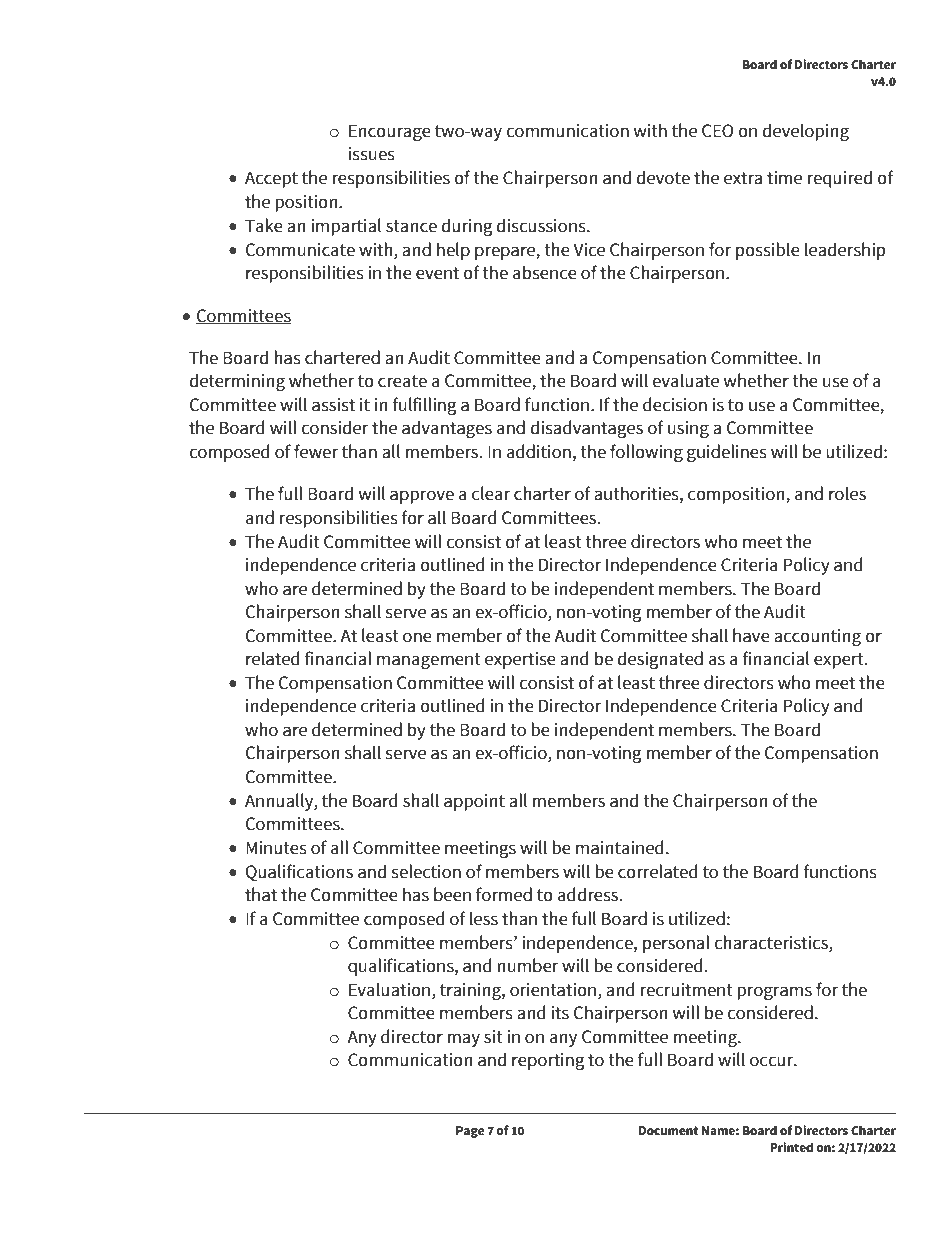 The image size is (952, 1233). What do you see at coordinates (276, 848) in the screenshot?
I see `Minutes` at bounding box center [276, 848].
